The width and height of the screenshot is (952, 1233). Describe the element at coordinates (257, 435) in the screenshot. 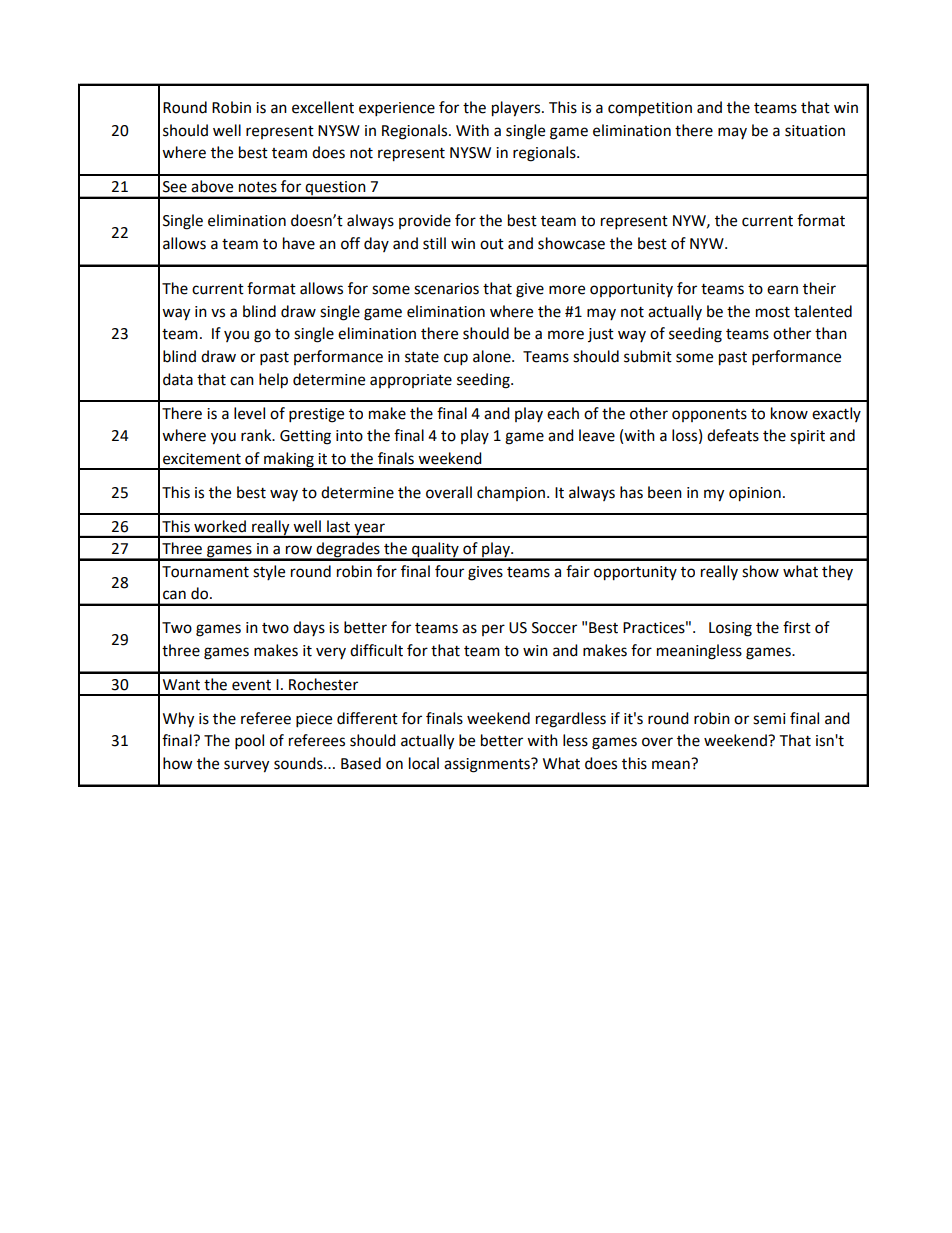

I see `rank` at that location.
